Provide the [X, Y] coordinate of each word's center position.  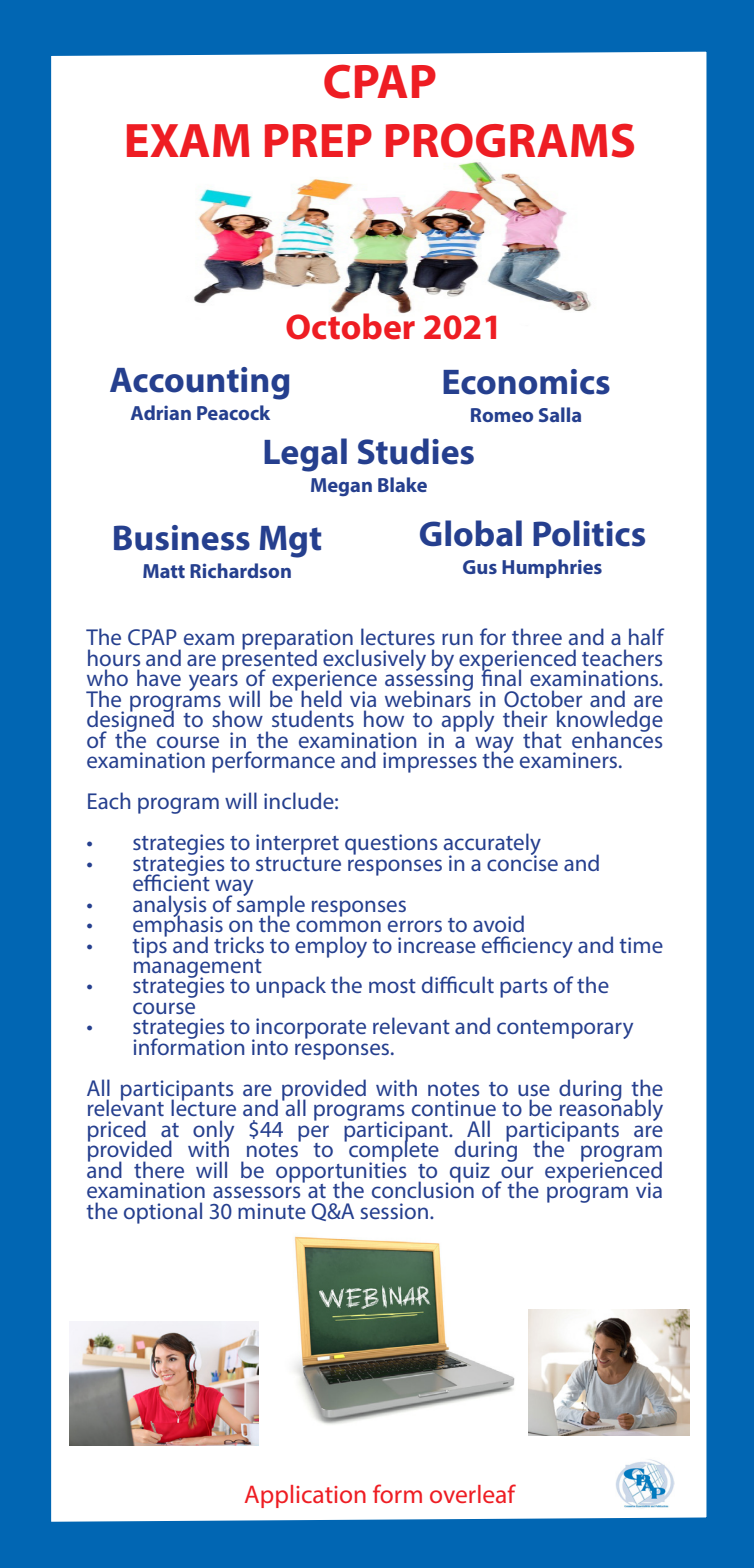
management [198, 968]
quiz [468, 1173]
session [394, 1211]
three [537, 636]
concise [522, 862]
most [392, 986]
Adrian [161, 412]
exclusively [374, 661]
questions [391, 844]
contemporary [565, 1029]
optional [163, 1213]
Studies [416, 451]
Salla [560, 414]
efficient [171, 881]
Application [305, 1496]
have [159, 677]
